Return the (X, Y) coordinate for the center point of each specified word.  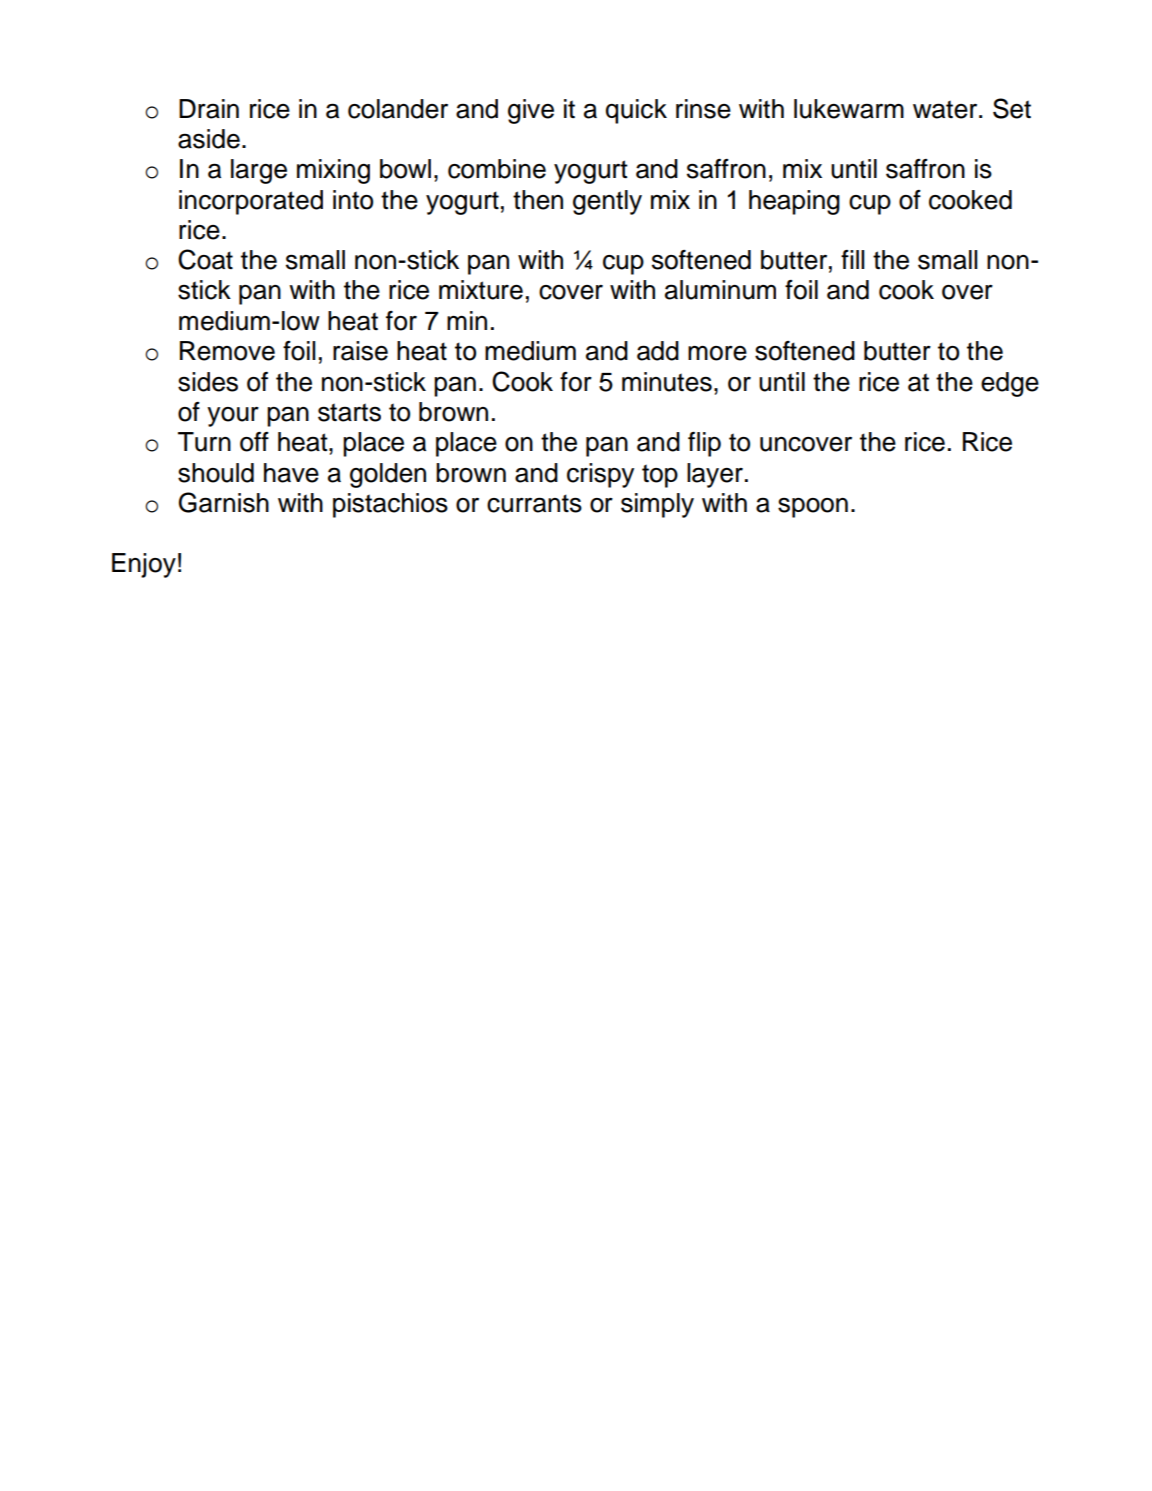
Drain (209, 109)
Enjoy (144, 565)
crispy (600, 475)
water (946, 109)
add (658, 351)
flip (704, 444)
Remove (227, 351)
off (254, 442)
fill (853, 259)
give (531, 111)
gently (607, 202)
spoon (813, 508)
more (717, 353)
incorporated (251, 202)
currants (534, 503)
